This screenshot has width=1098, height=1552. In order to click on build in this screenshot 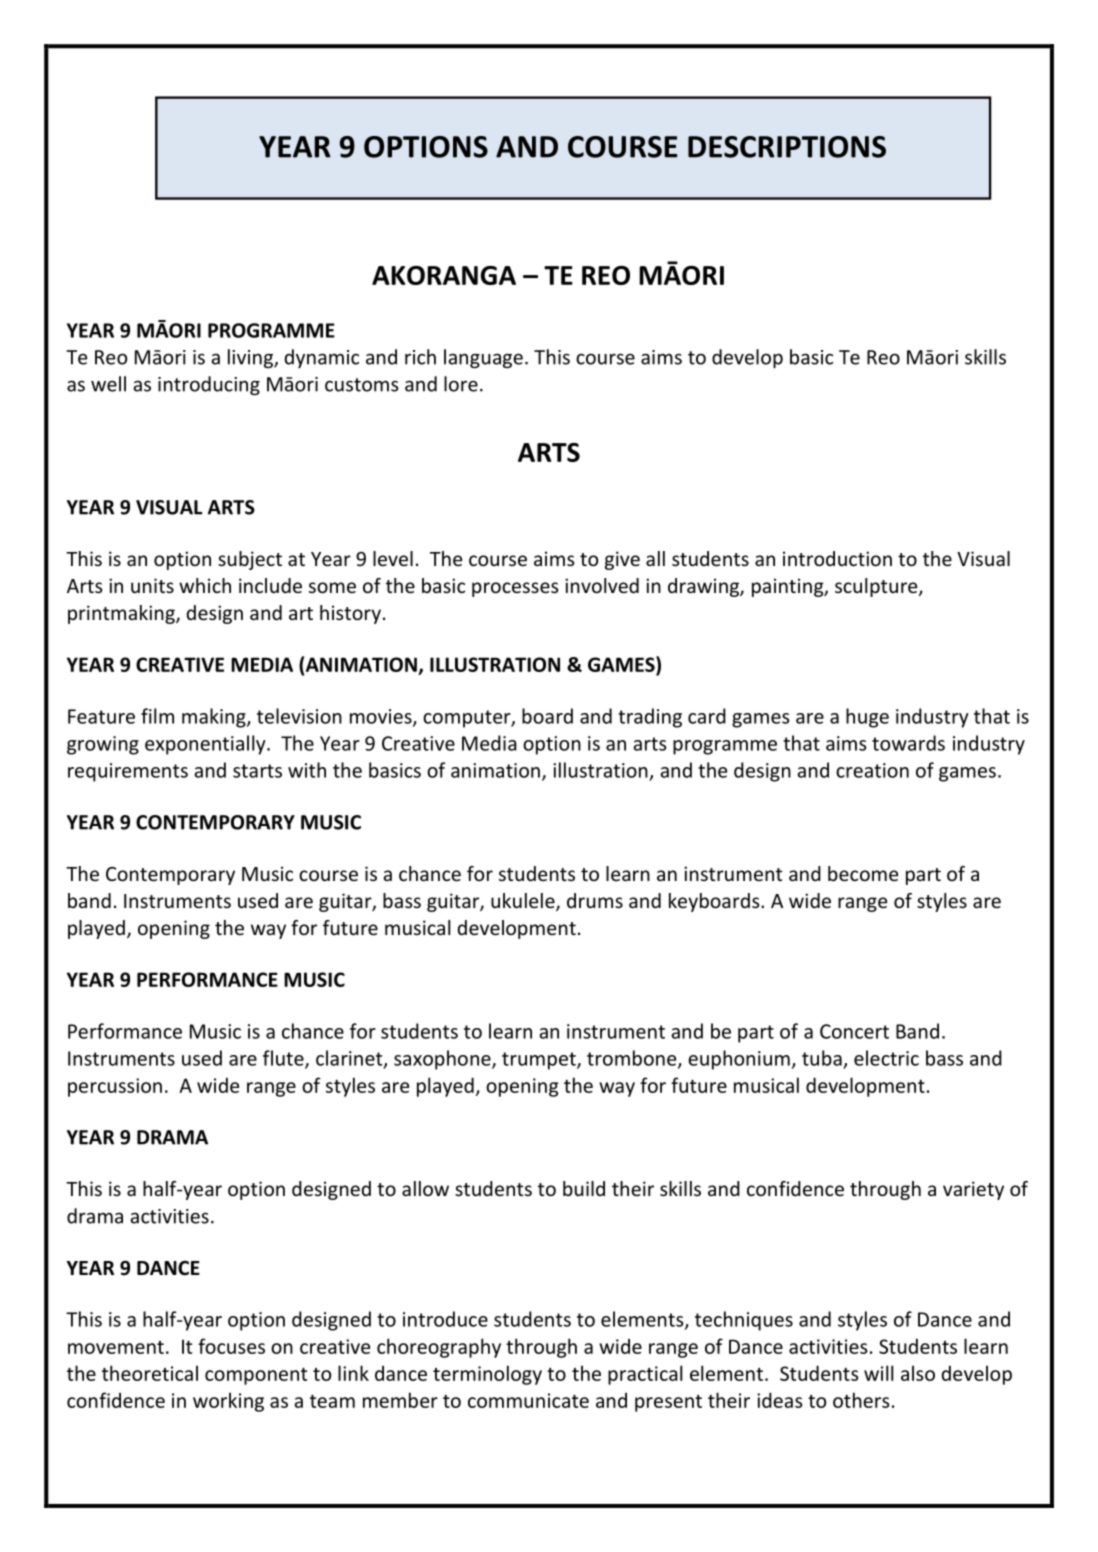, I will do `click(584, 1188)`.
